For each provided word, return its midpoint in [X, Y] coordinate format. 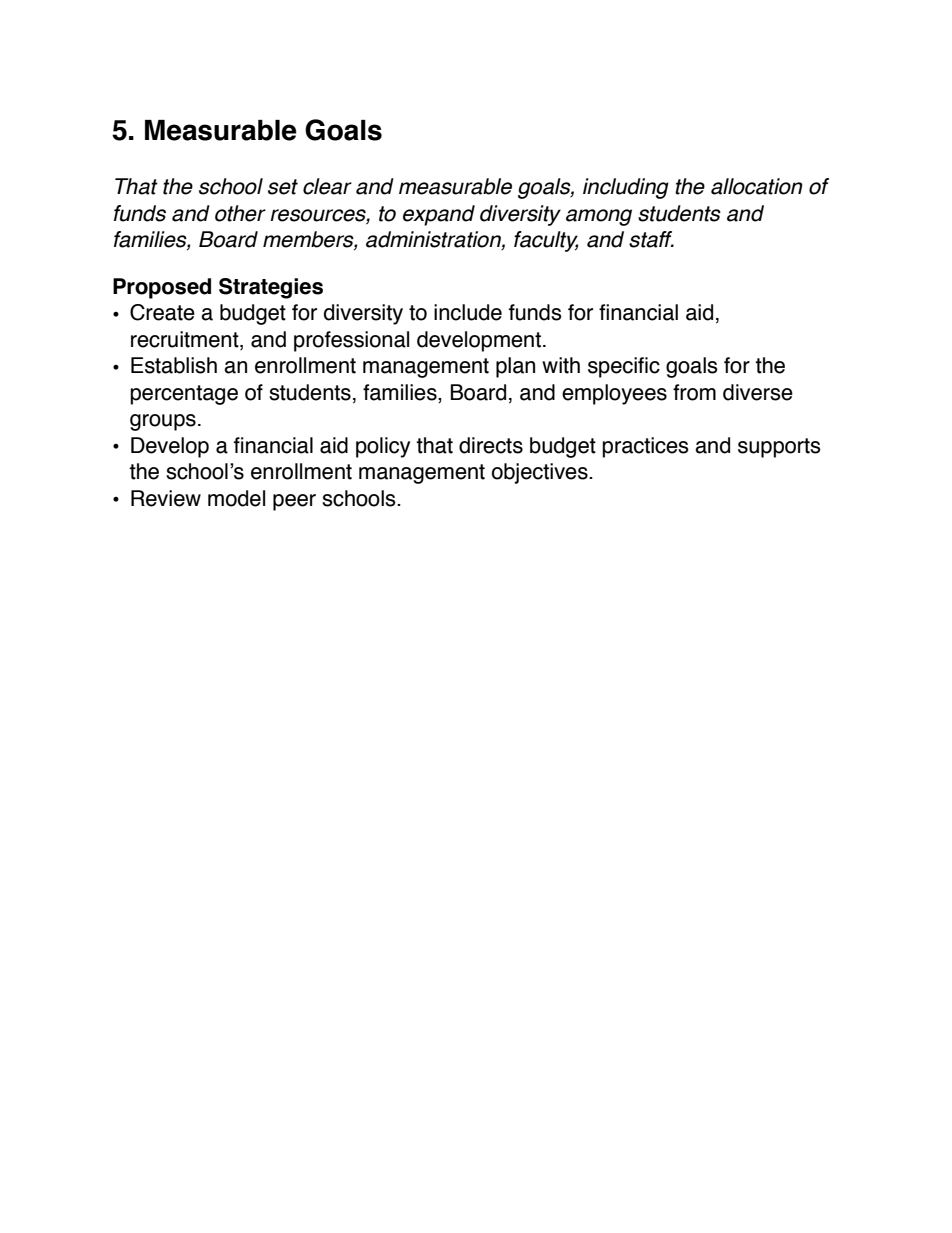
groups [163, 422]
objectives [541, 473]
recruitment [186, 340]
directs [491, 445]
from [694, 392]
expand [439, 215]
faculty [546, 241]
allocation [757, 186]
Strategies [271, 288]
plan [515, 367]
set [283, 187]
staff [651, 239]
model [236, 498]
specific [624, 367]
